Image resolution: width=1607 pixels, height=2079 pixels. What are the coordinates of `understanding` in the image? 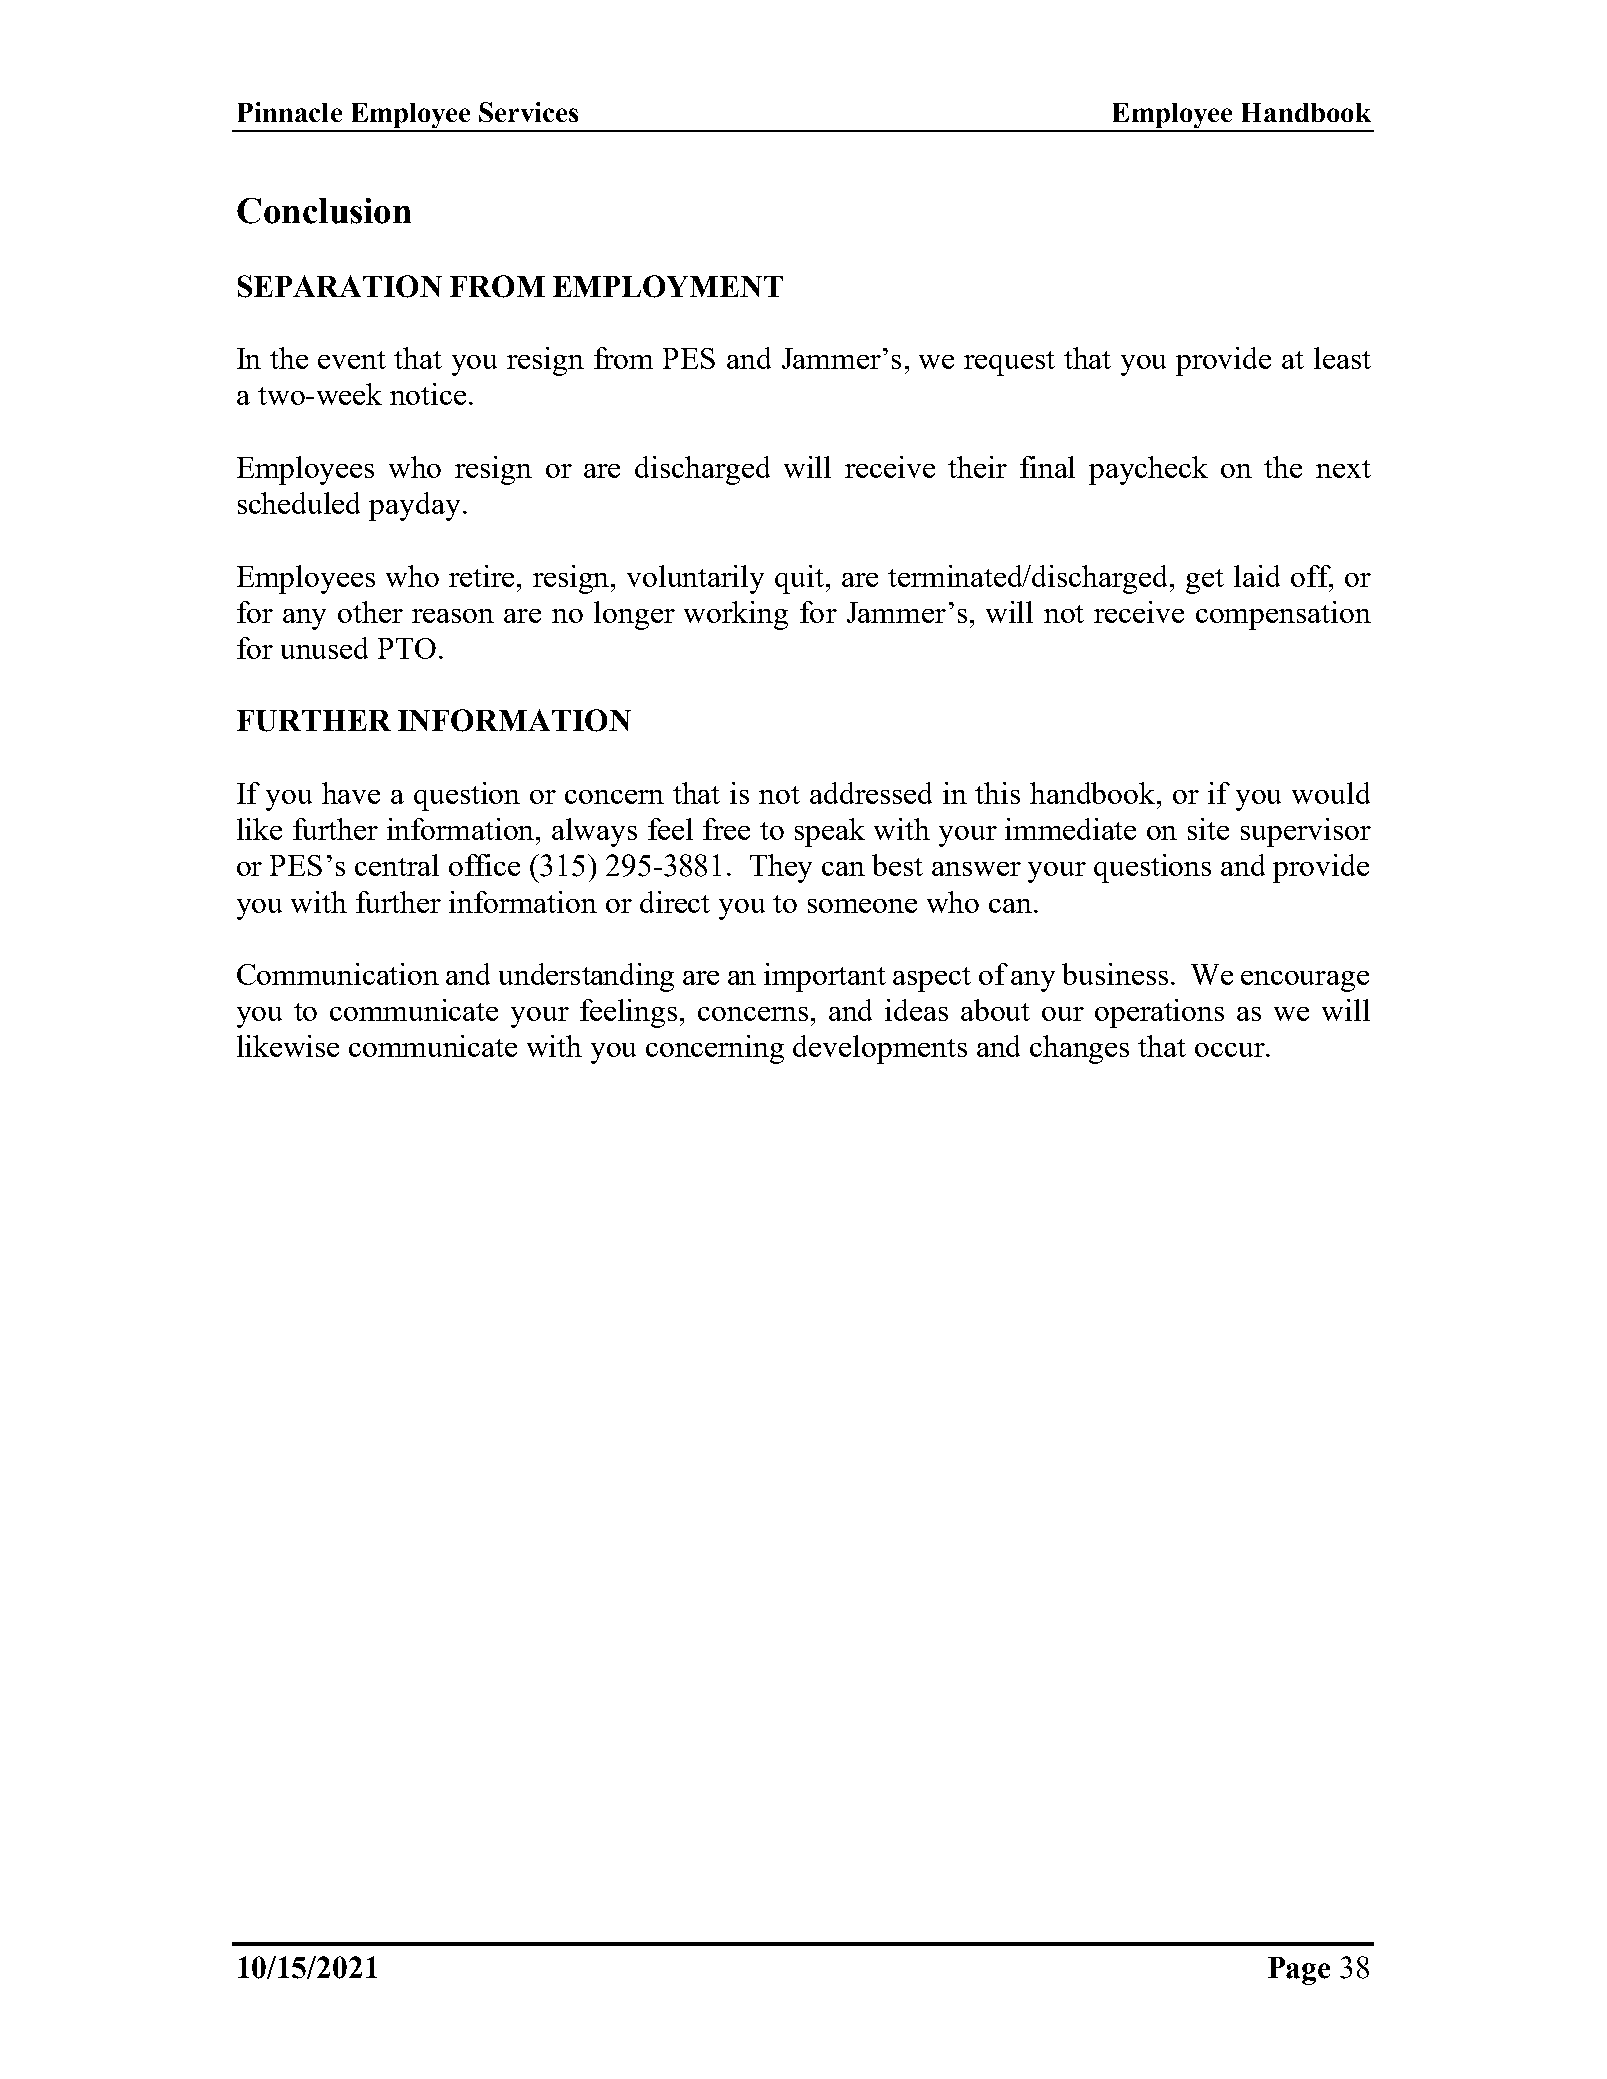 It's located at (586, 977).
